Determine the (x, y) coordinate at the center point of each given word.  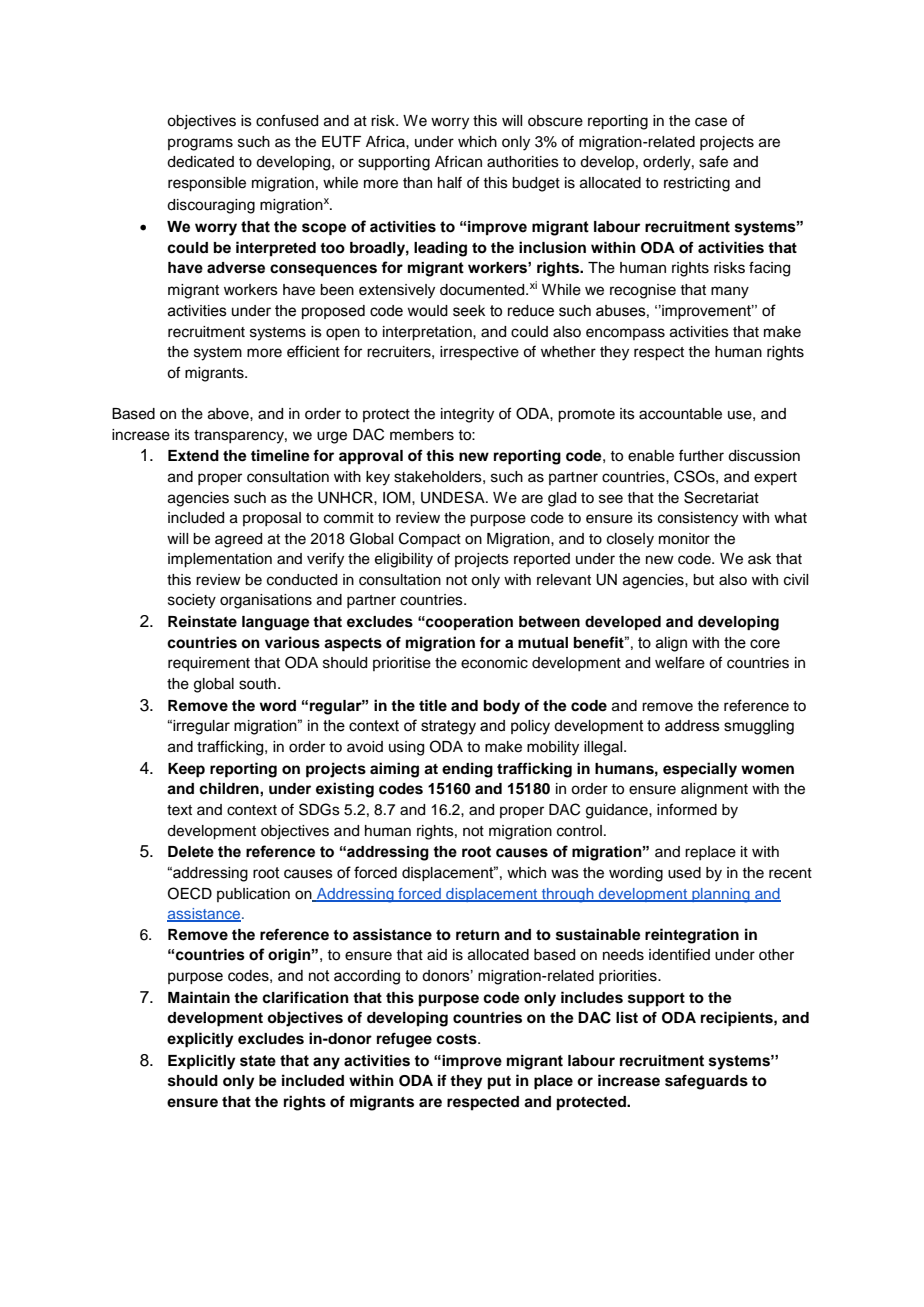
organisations (266, 601)
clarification (305, 997)
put (499, 1083)
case (711, 122)
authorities (523, 162)
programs (200, 144)
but (703, 580)
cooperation (468, 623)
